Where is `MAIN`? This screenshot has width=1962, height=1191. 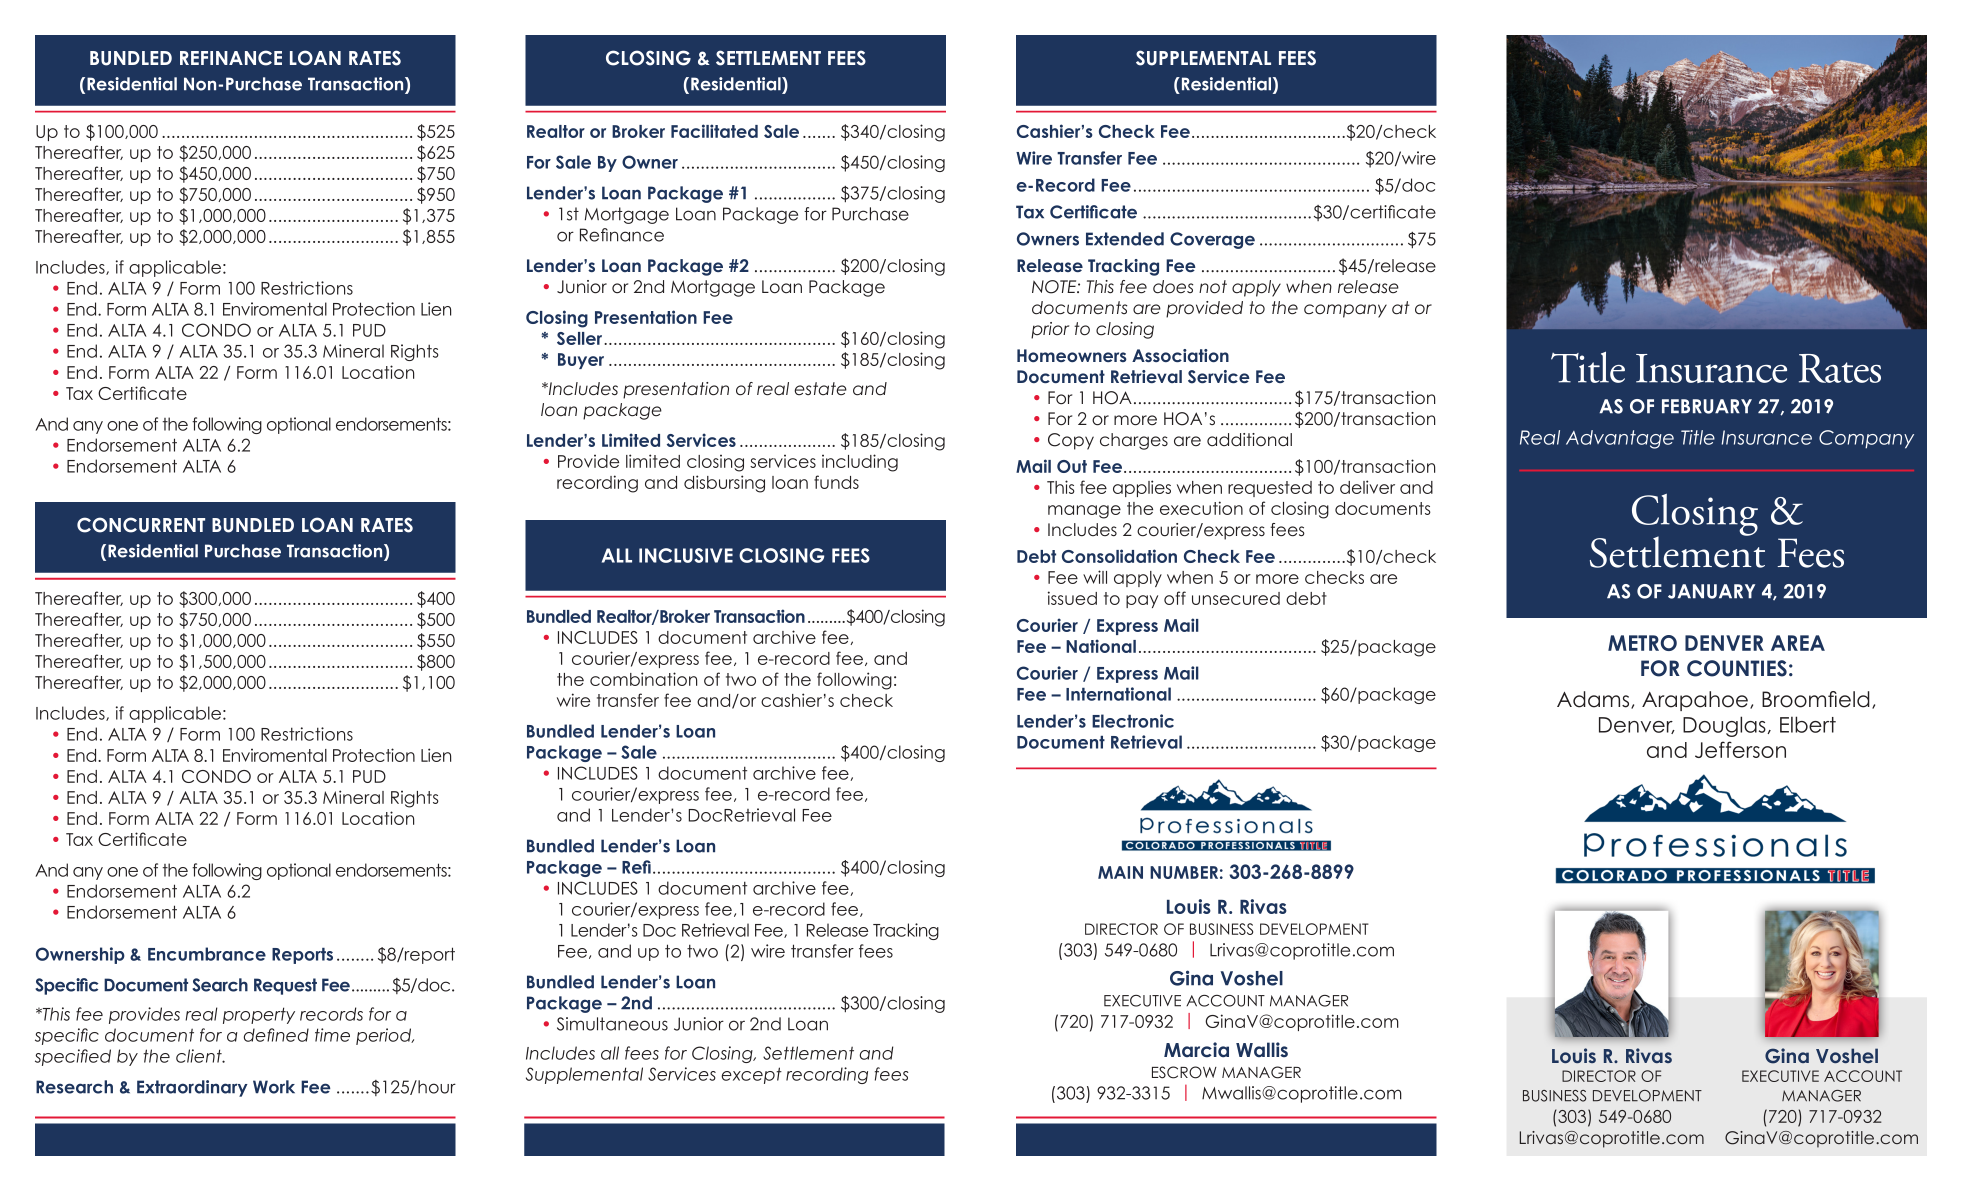
MAIN is located at coordinates (1120, 872).
